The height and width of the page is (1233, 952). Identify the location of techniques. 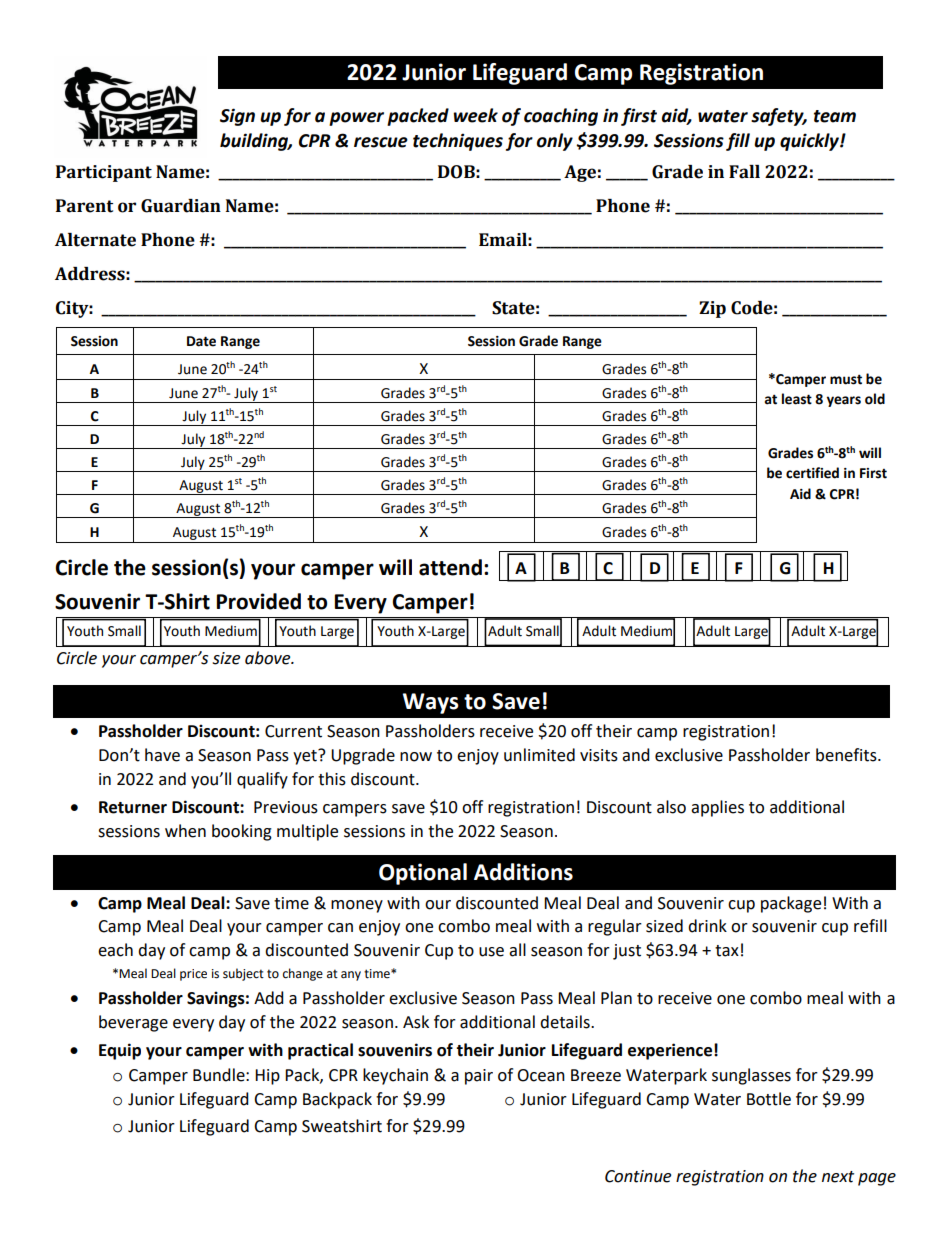
(458, 142).
